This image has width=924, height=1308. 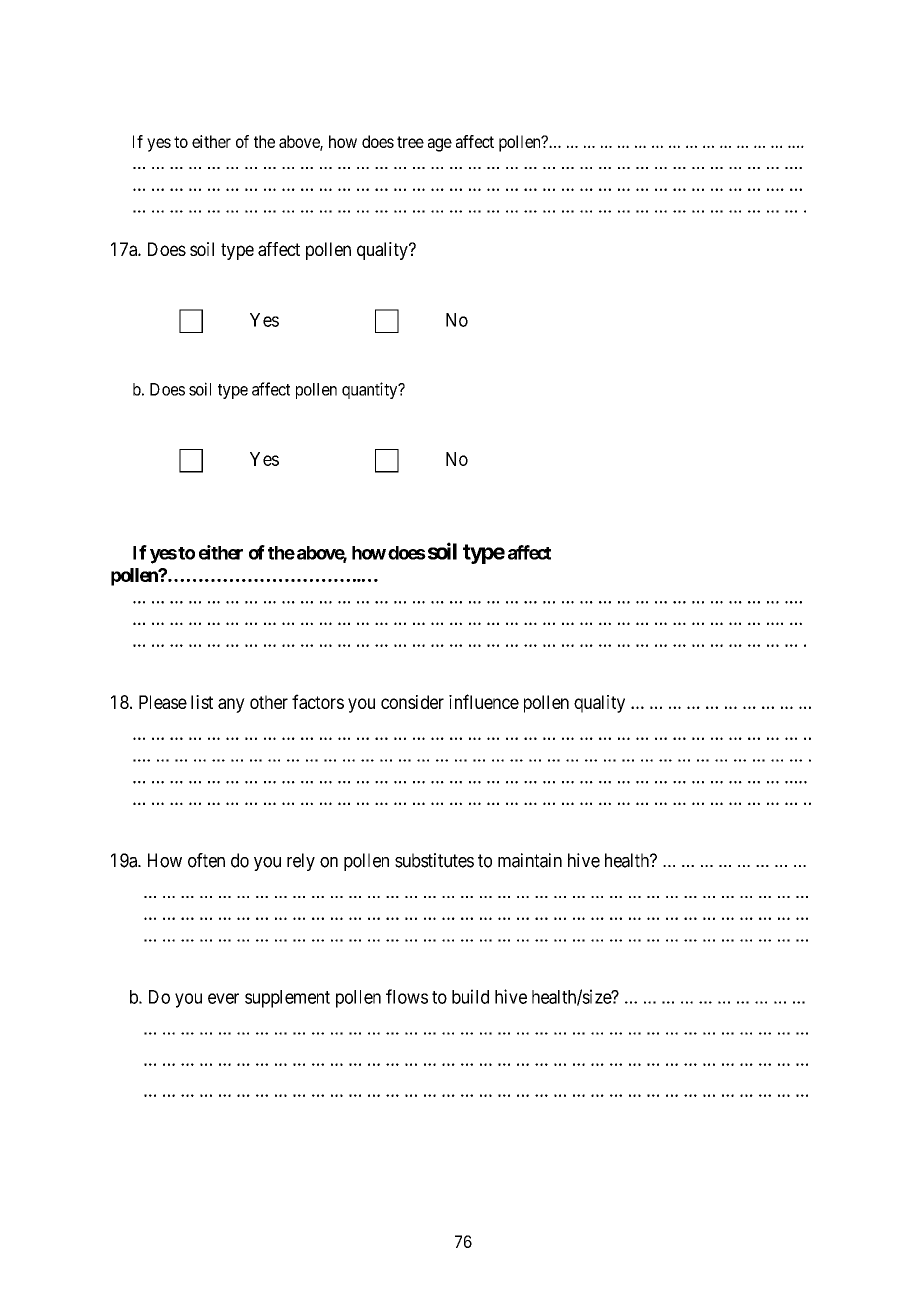 What do you see at coordinates (410, 142) in the image?
I see `tree` at bounding box center [410, 142].
